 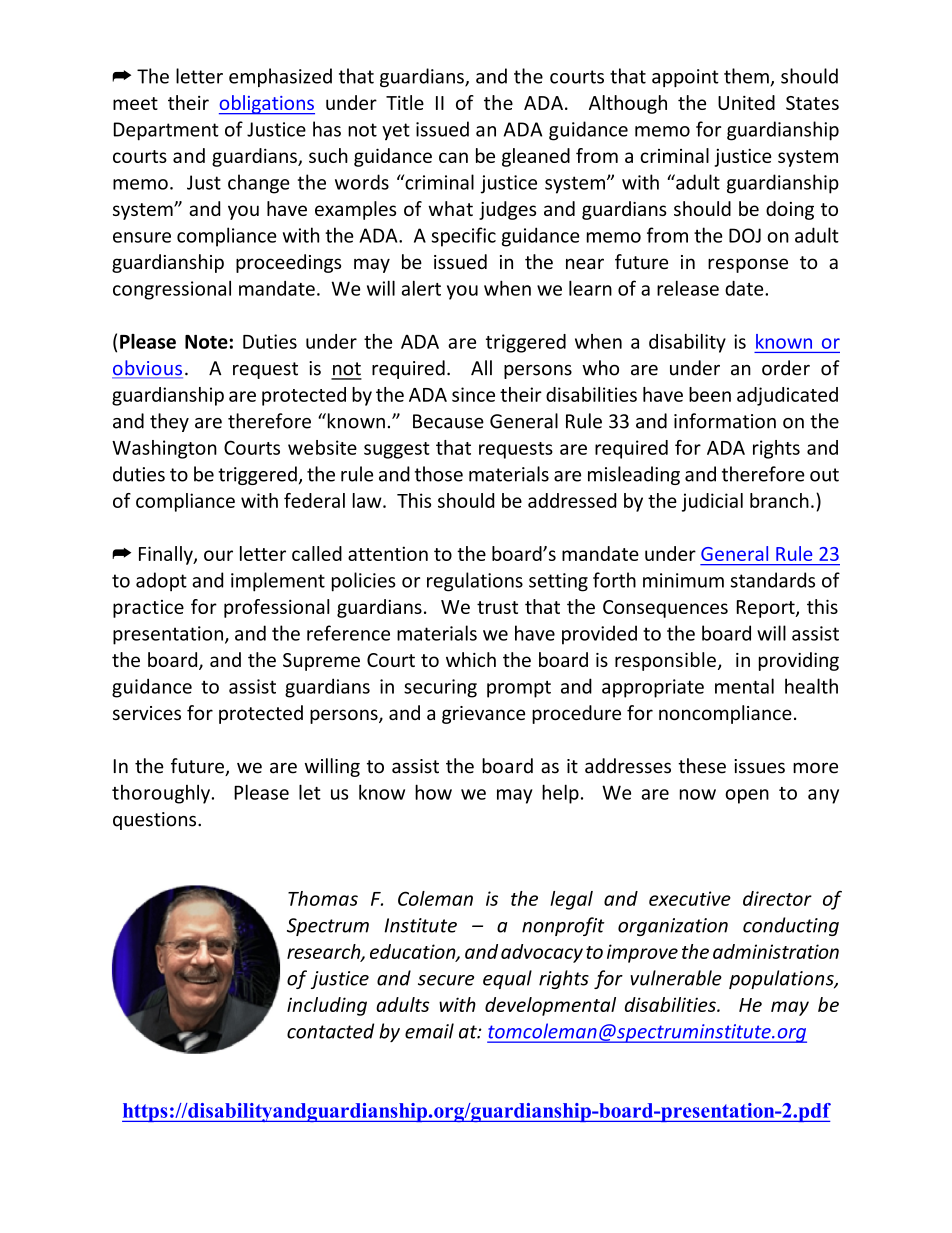 What do you see at coordinates (405, 102) in the screenshot?
I see `Title` at bounding box center [405, 102].
